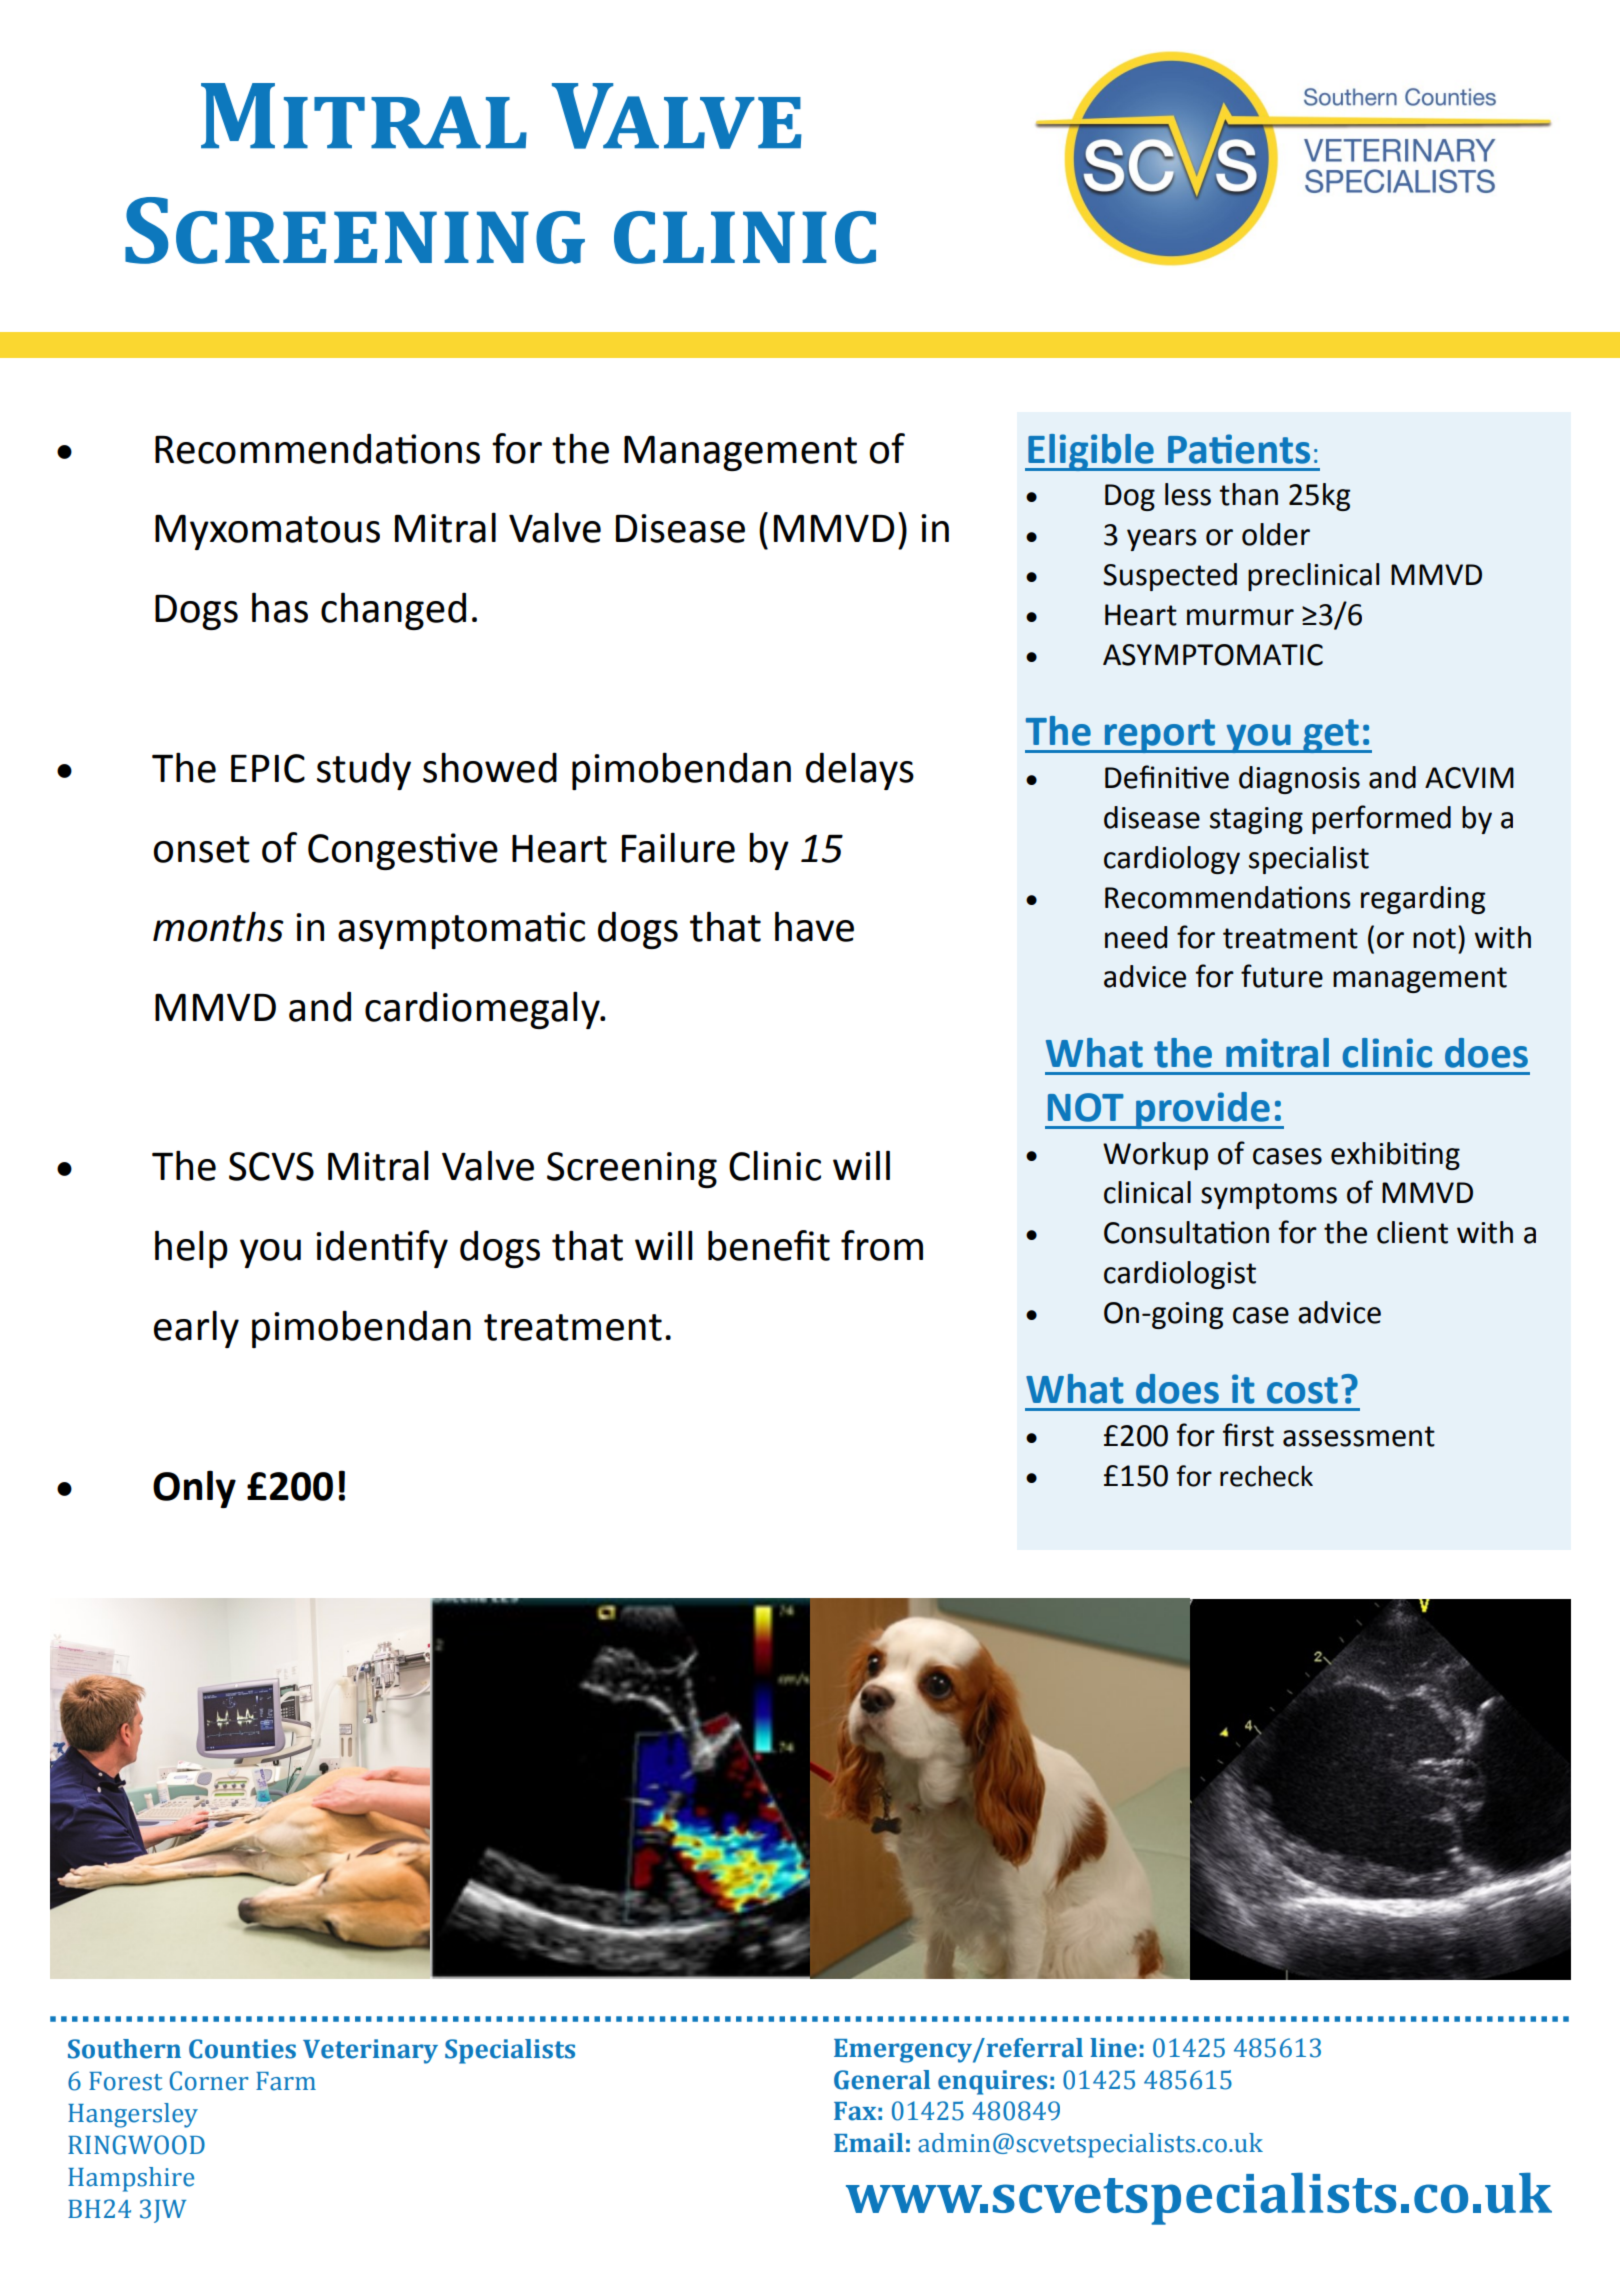 The height and width of the document is (2292, 1620). I want to click on recheck, so click(1266, 1476).
